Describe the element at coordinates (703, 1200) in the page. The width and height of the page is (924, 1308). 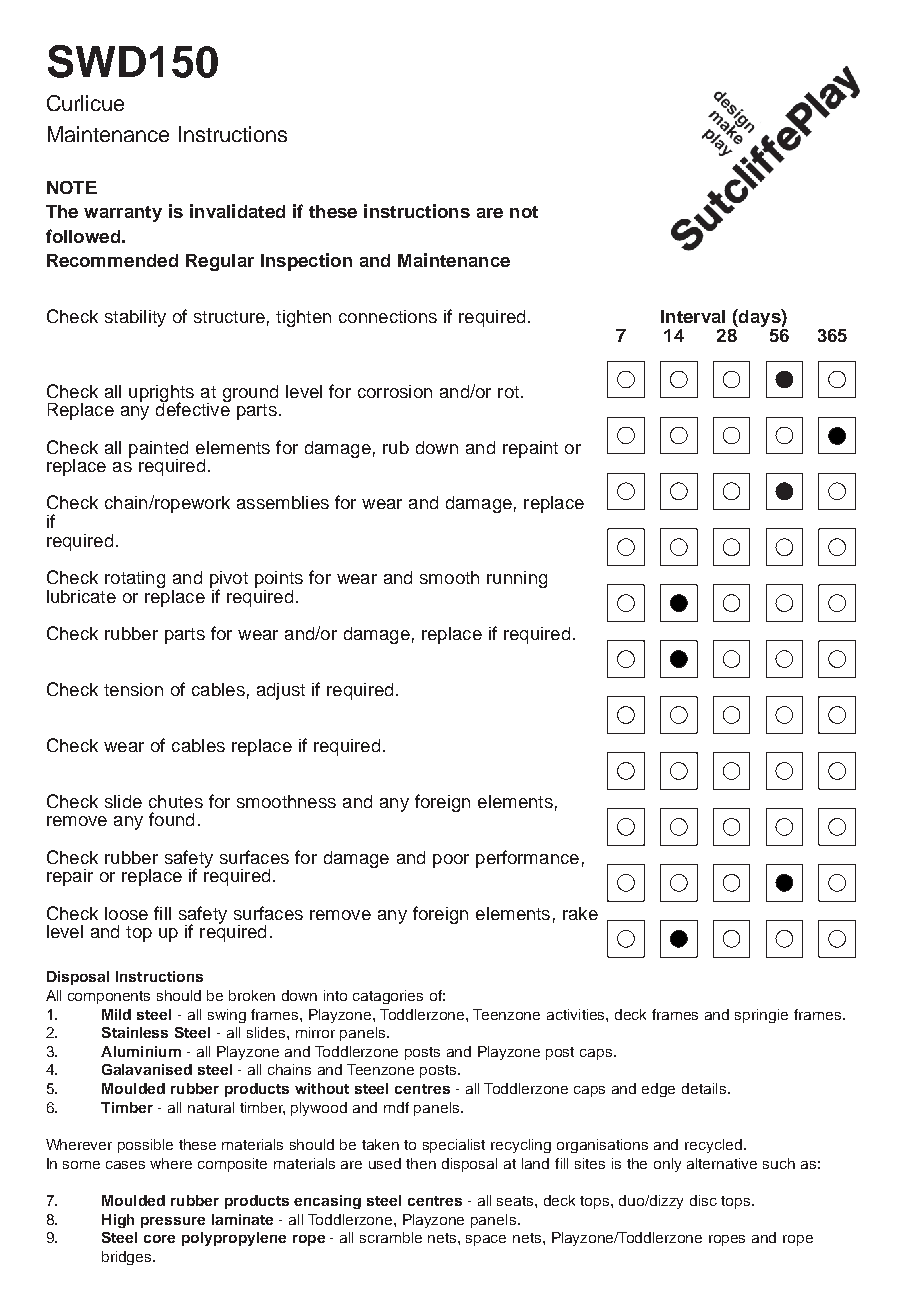
I see `disc` at that location.
